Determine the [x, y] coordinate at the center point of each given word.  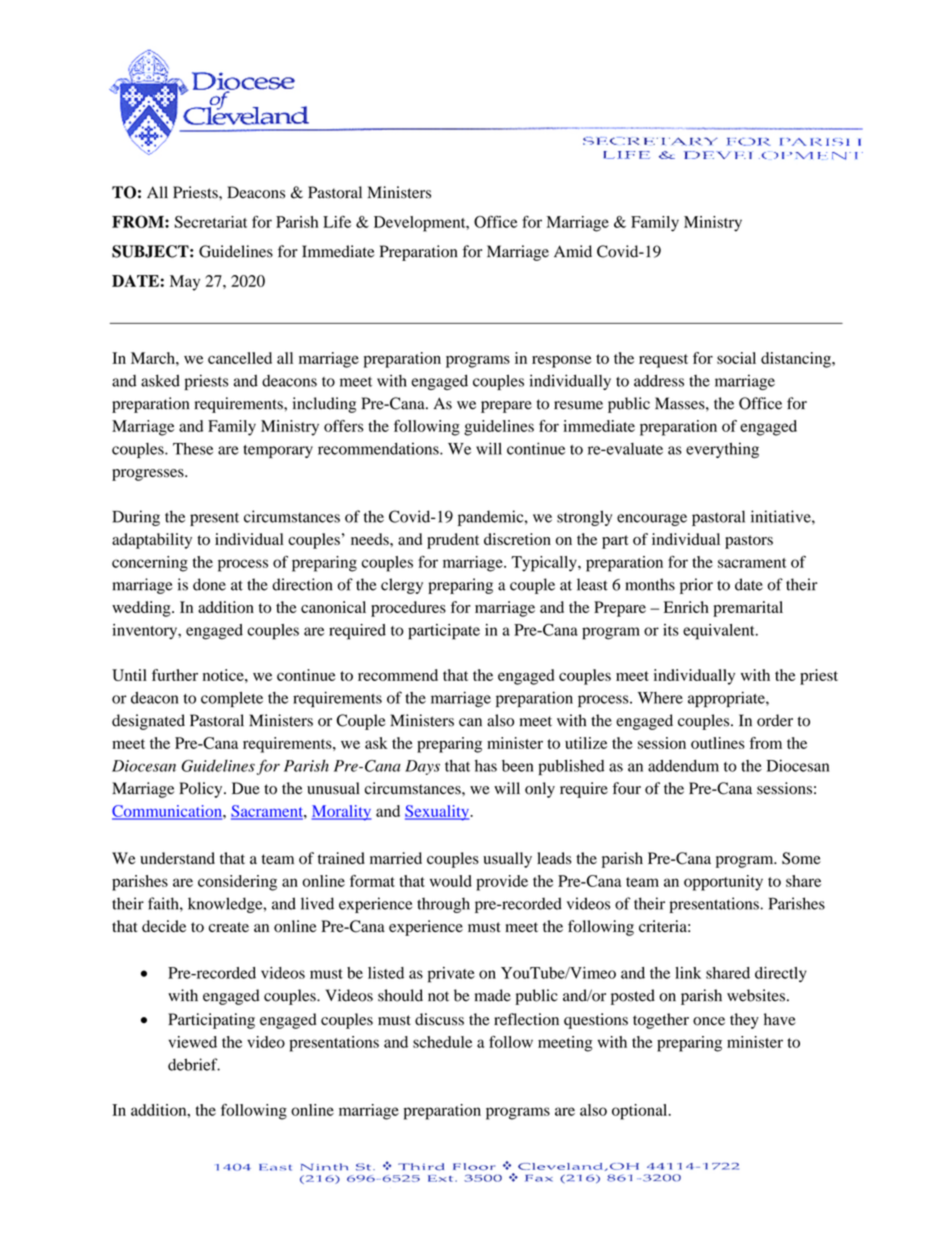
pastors [749, 542]
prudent [453, 541]
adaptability [152, 541]
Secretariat [211, 222]
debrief [194, 1064]
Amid [573, 251]
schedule [442, 1042]
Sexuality [438, 813]
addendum [683, 766]
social [736, 358]
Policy [202, 790]
